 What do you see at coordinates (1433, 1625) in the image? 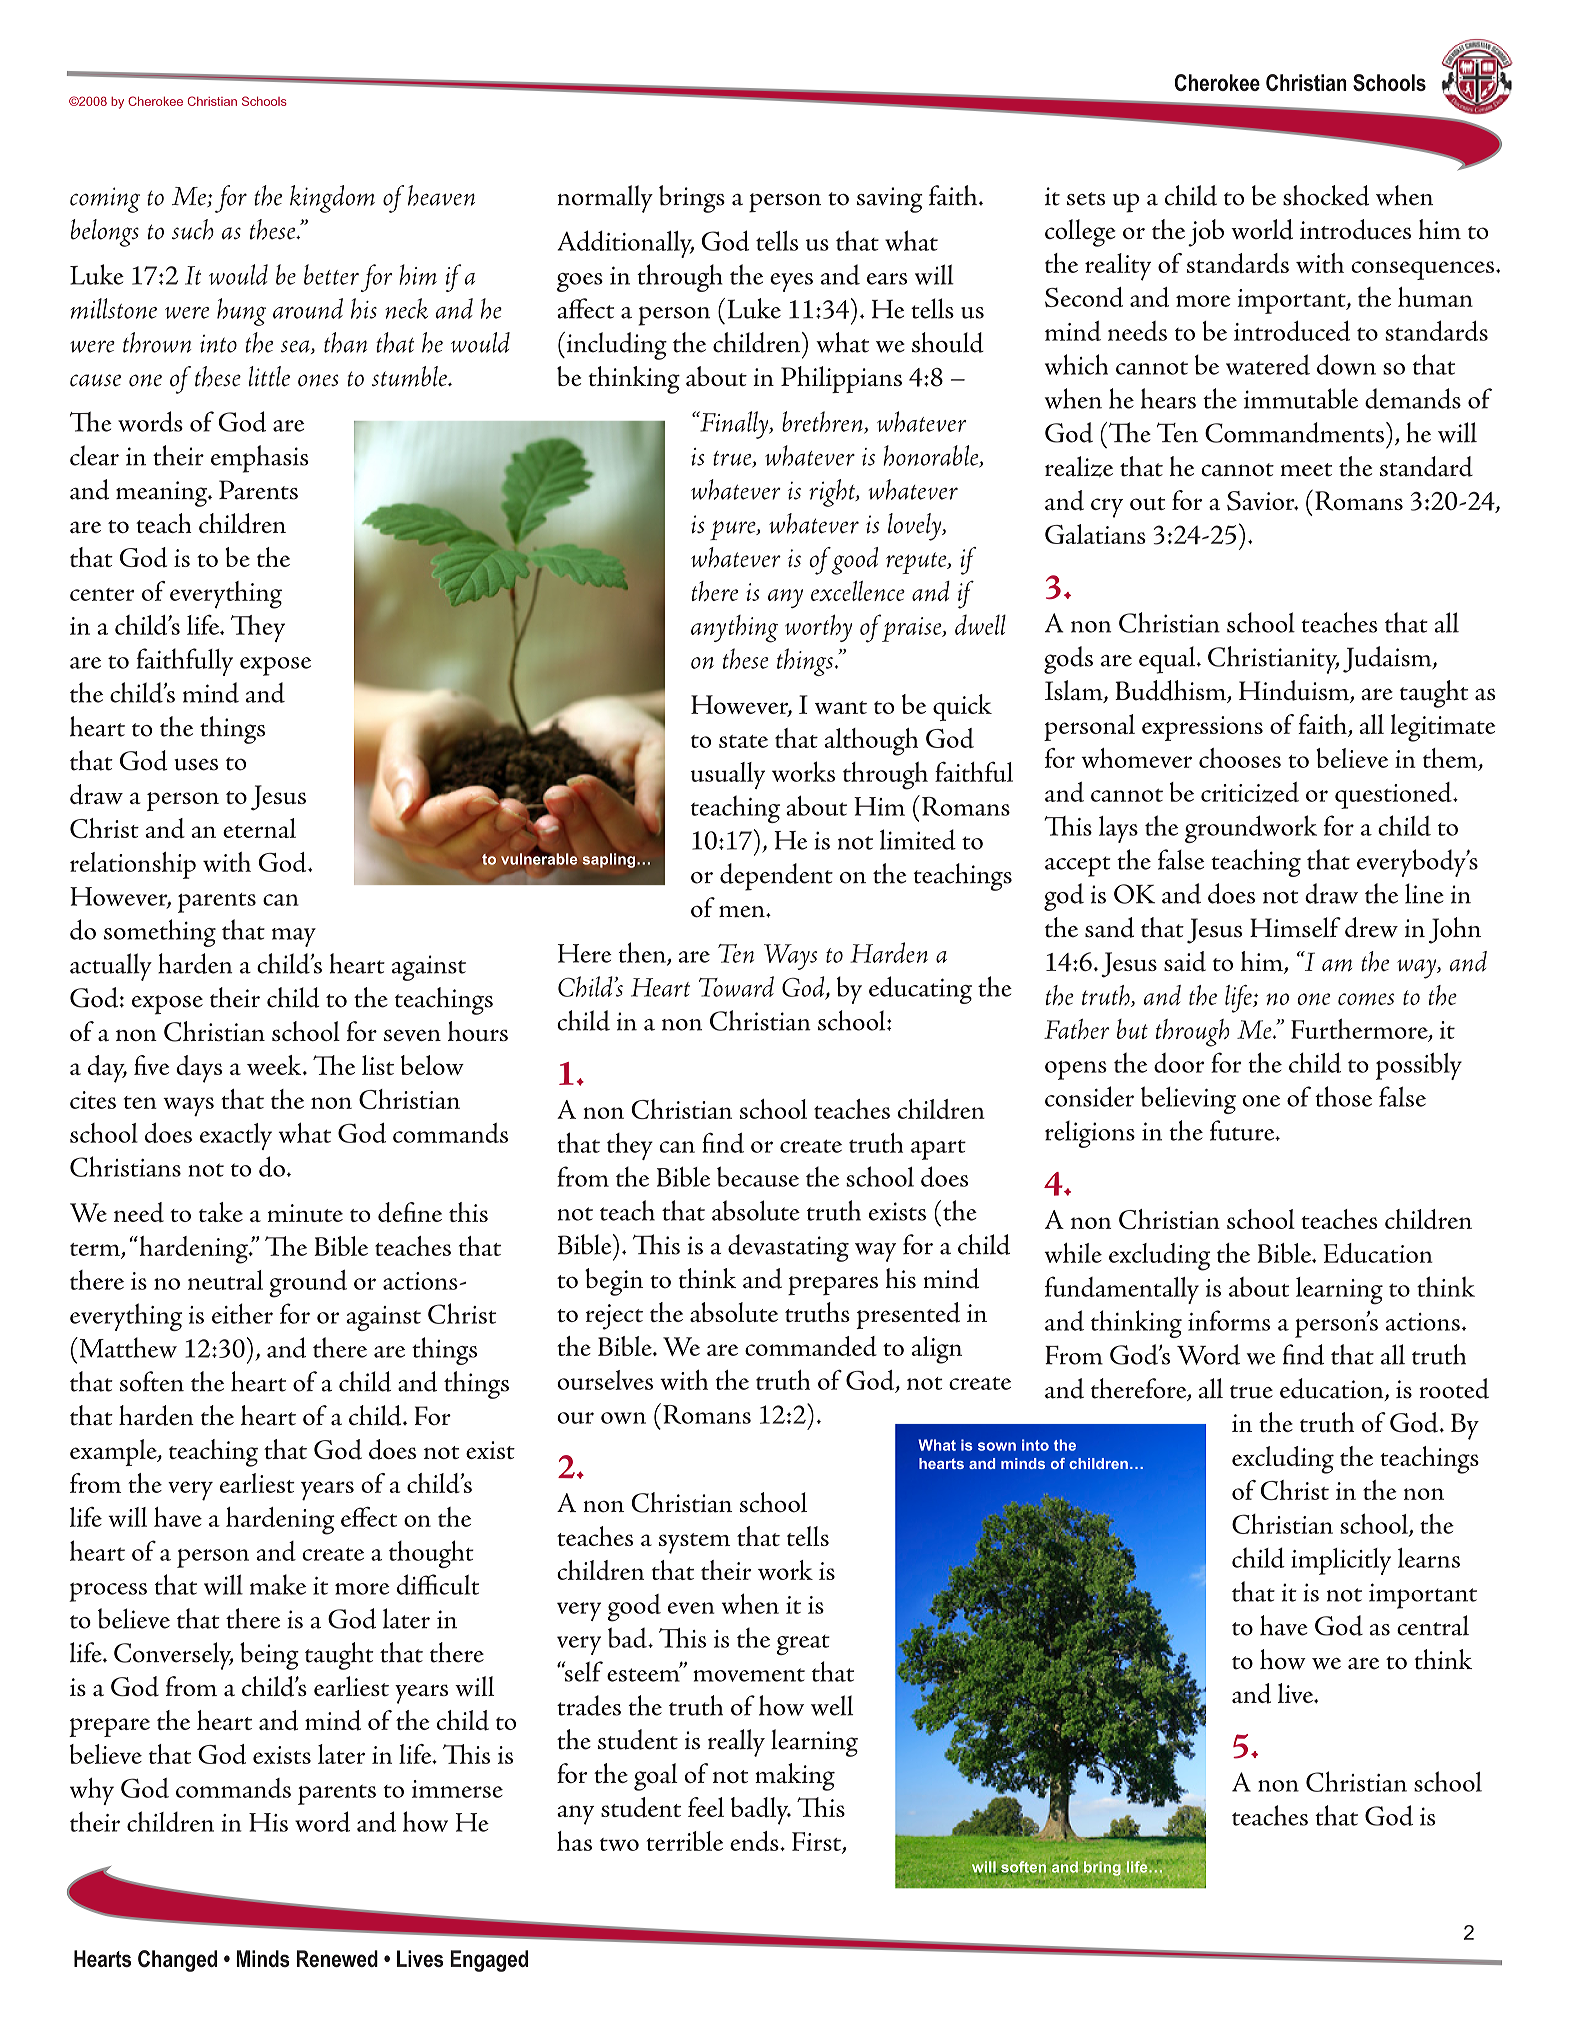
I see `central` at bounding box center [1433, 1625].
